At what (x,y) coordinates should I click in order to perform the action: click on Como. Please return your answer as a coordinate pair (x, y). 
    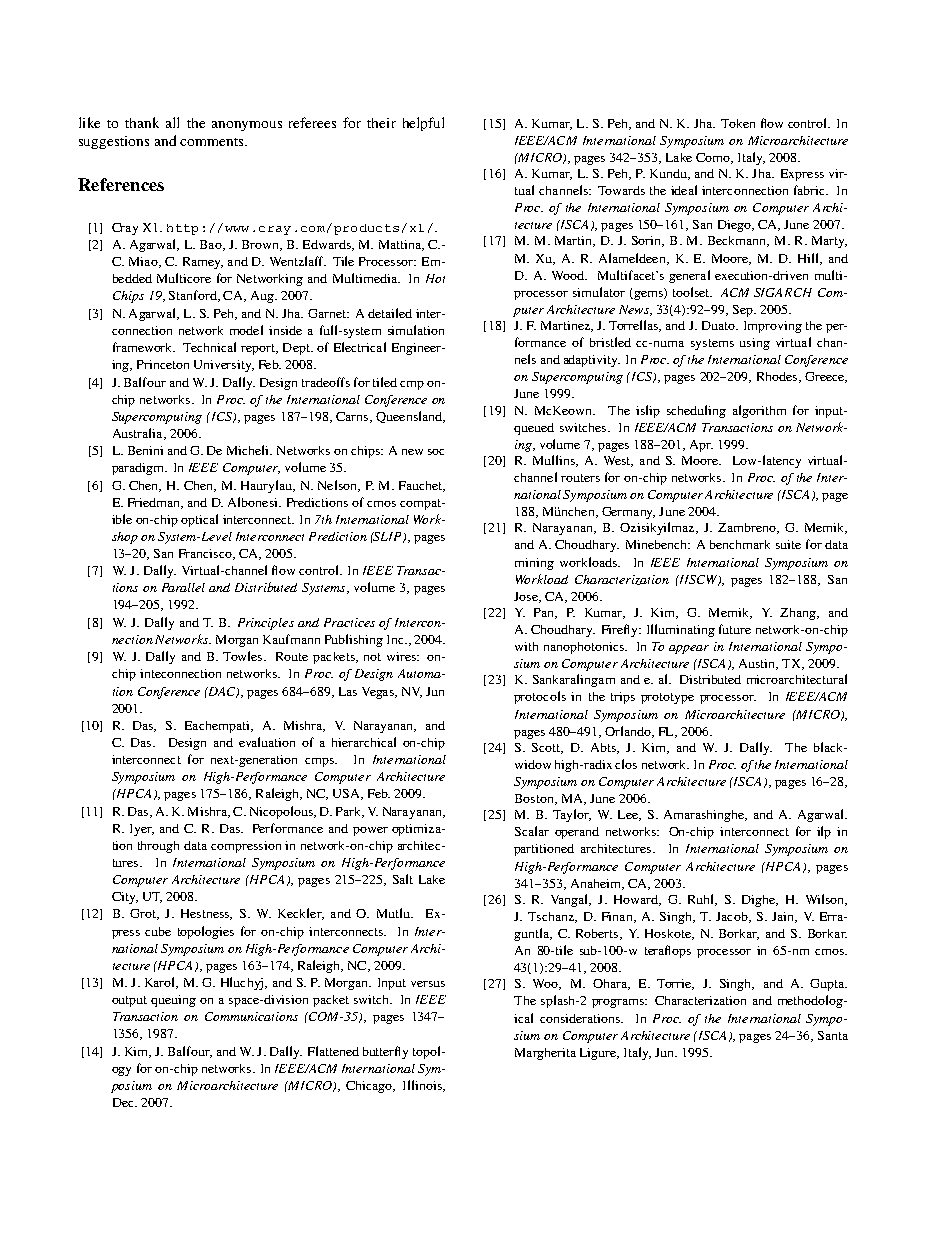
    Looking at the image, I should click on (714, 158).
